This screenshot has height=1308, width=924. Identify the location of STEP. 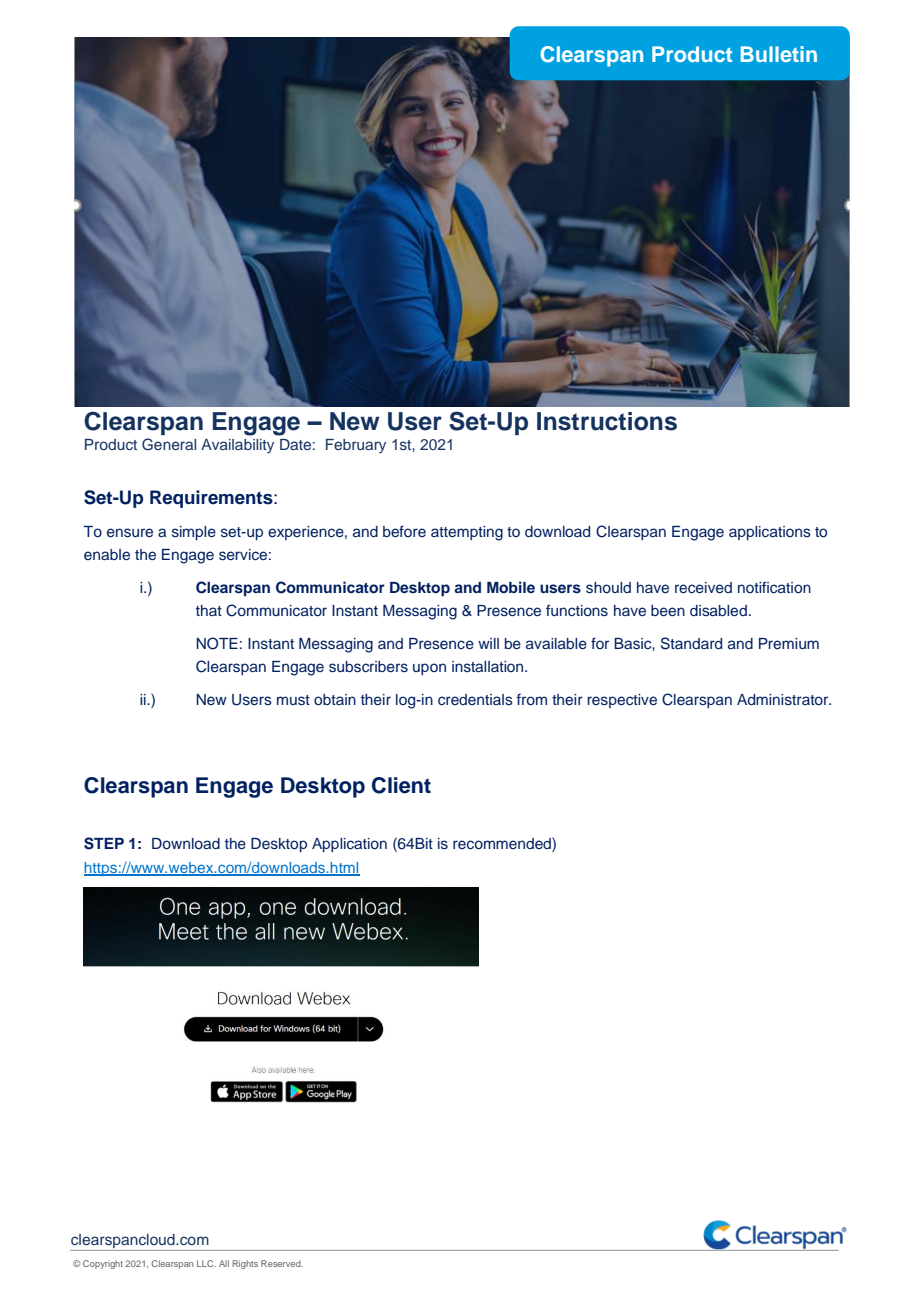
(104, 843).
